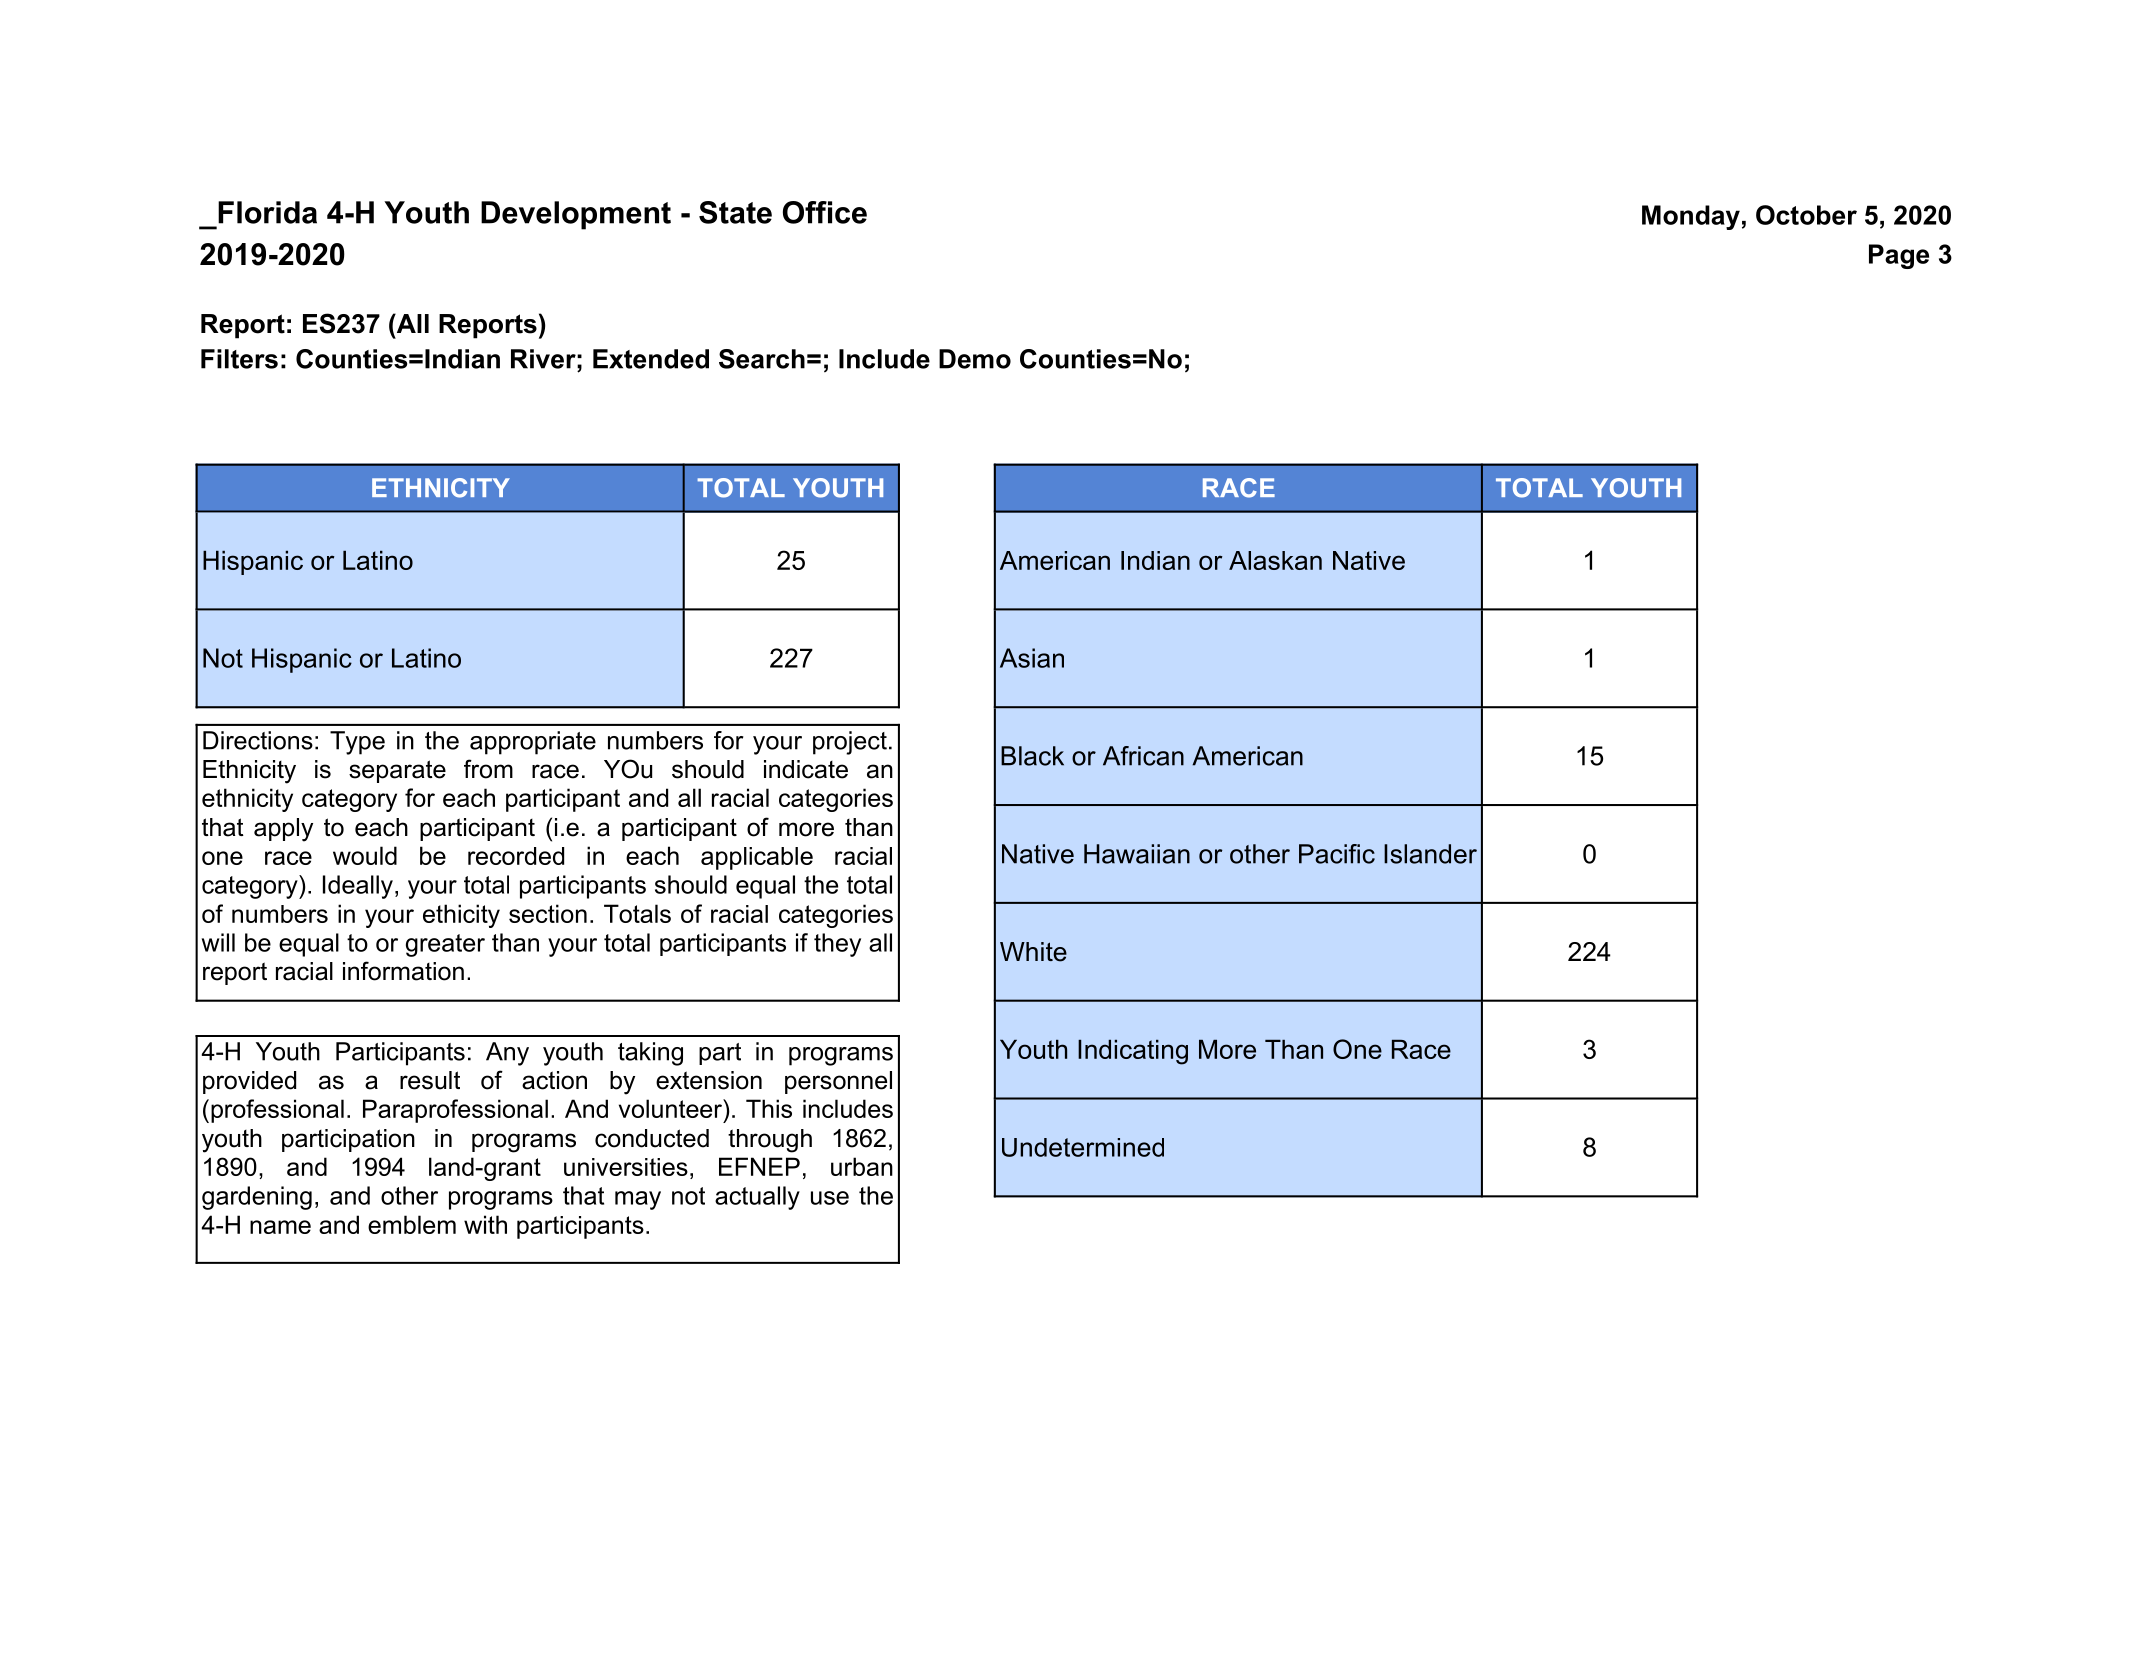  Describe the element at coordinates (576, 215) in the document. I see `Development` at that location.
